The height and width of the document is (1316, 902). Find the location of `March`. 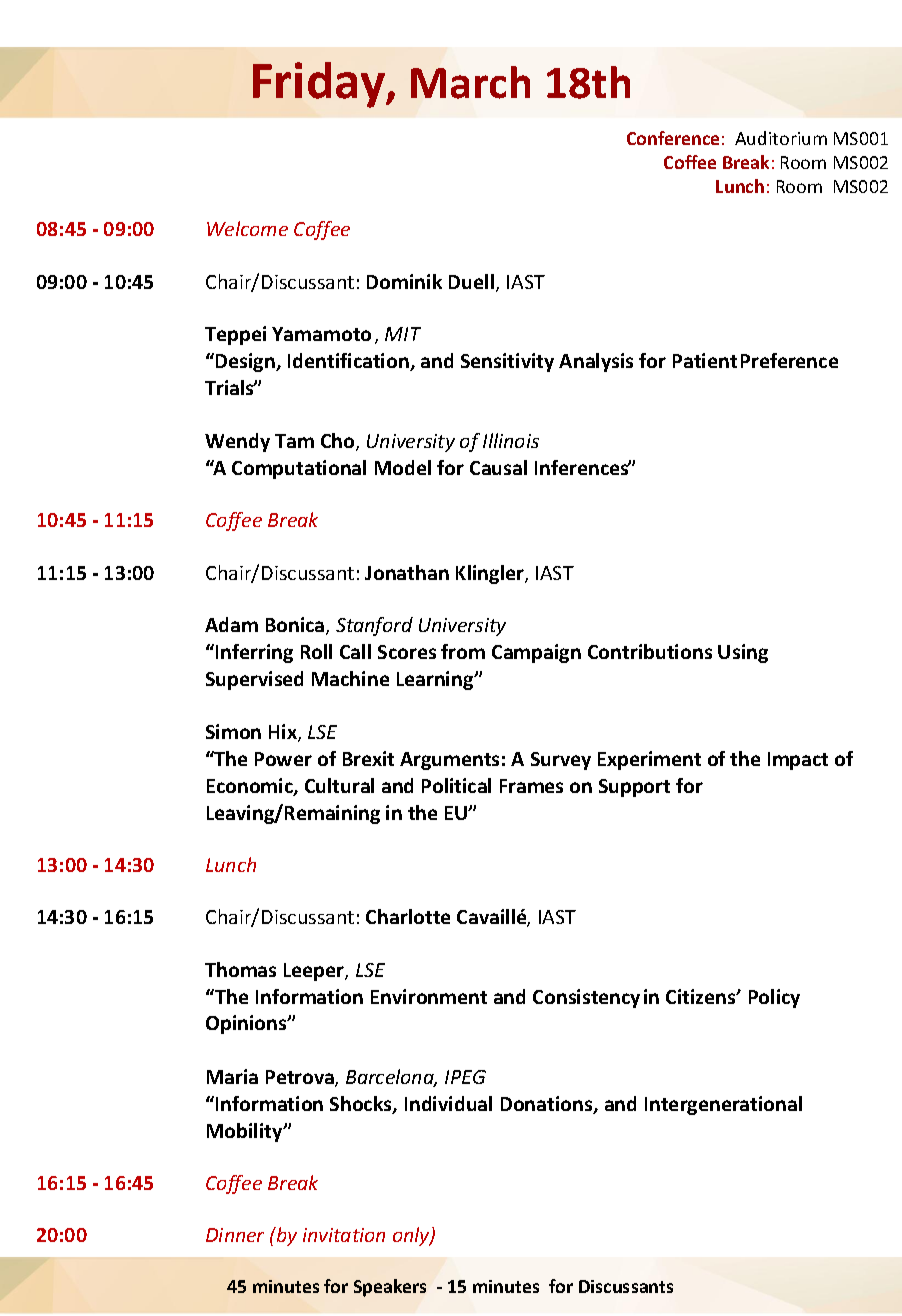

March is located at coordinates (470, 82).
